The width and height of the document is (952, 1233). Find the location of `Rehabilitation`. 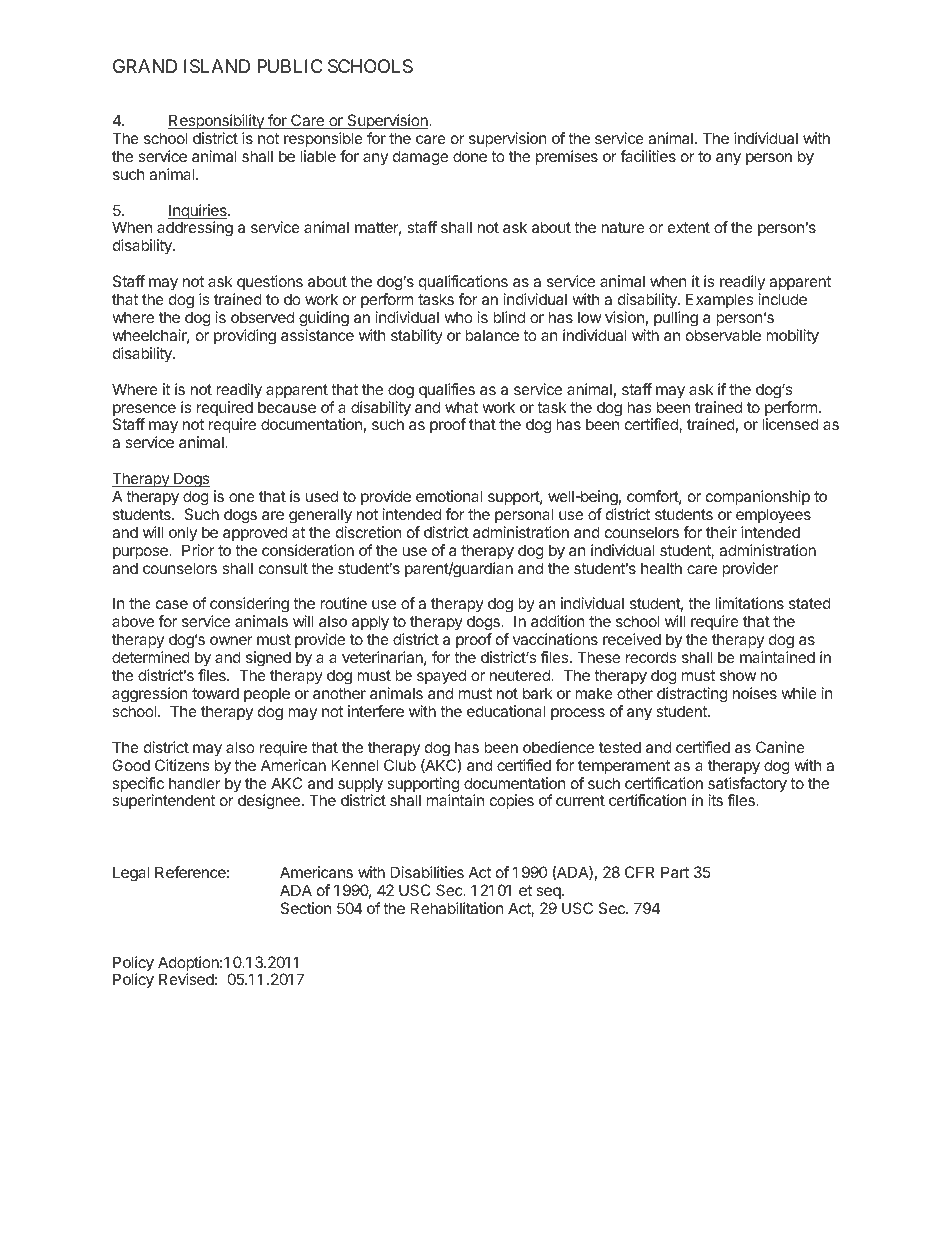

Rehabilitation is located at coordinates (457, 908).
